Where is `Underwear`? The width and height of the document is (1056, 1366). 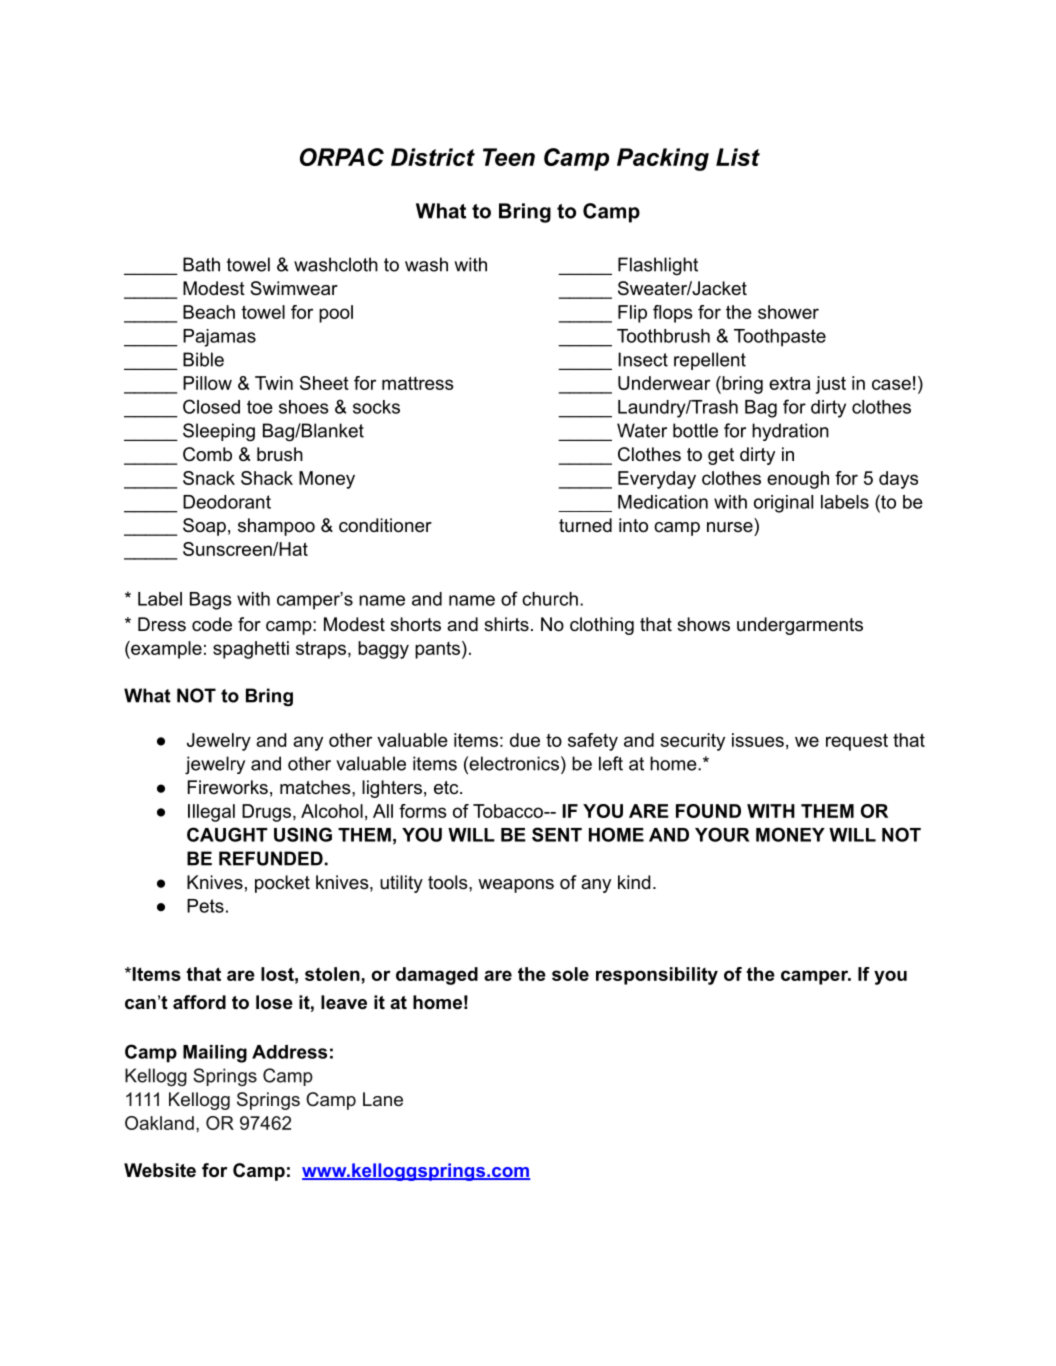
Underwear is located at coordinates (664, 383).
